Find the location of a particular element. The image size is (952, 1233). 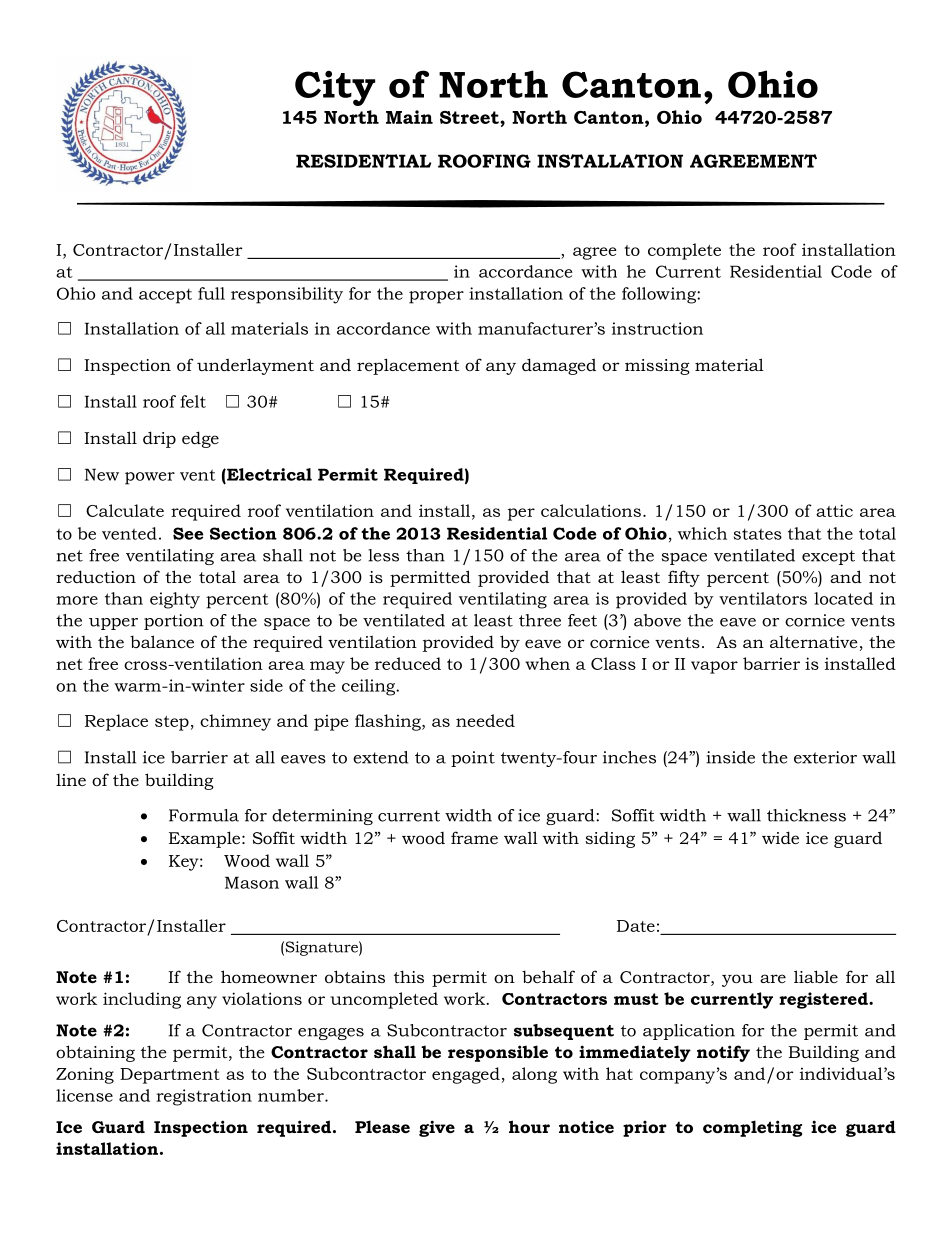

engaged is located at coordinates (466, 1075).
